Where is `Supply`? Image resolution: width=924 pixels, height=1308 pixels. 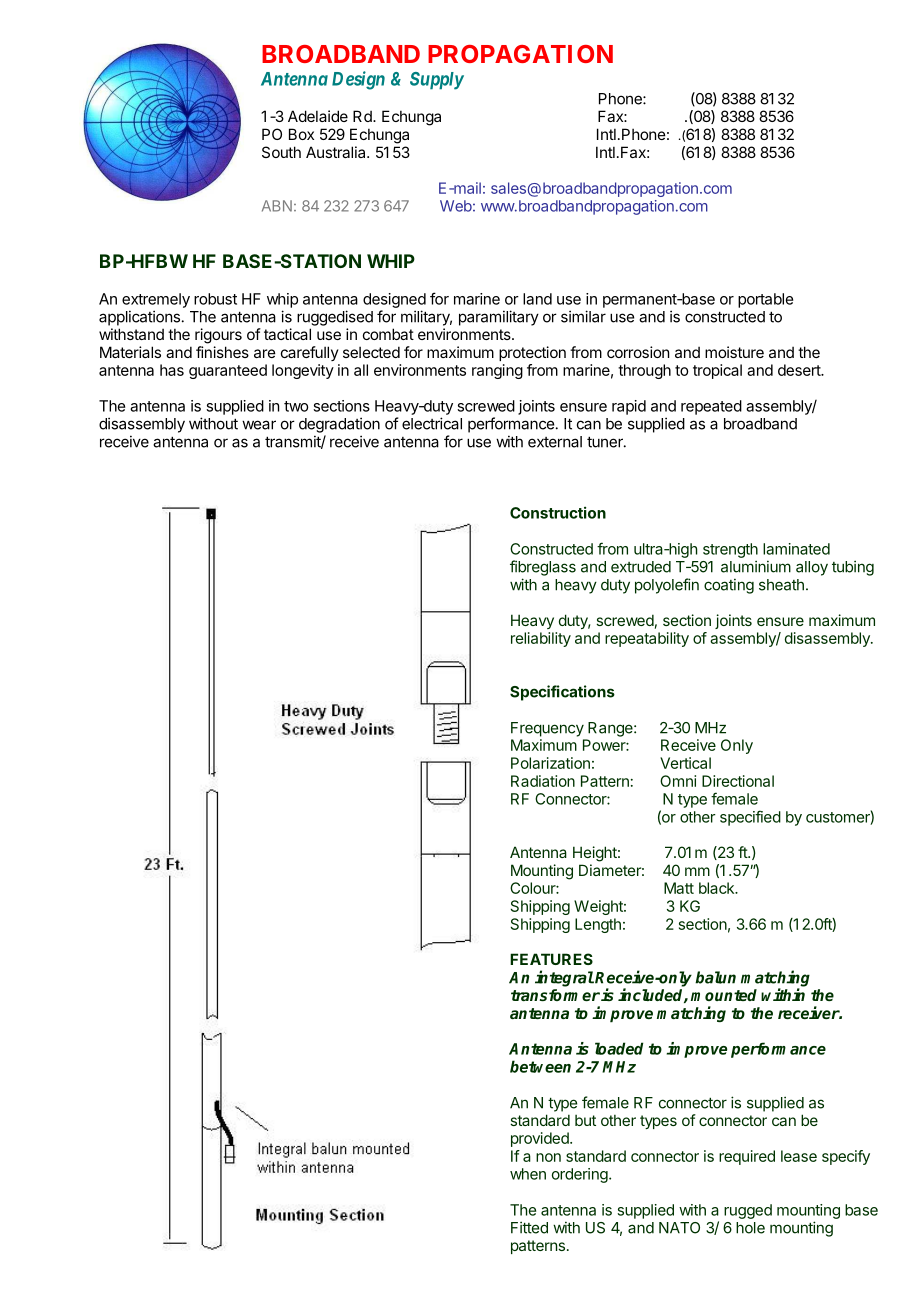 Supply is located at coordinates (437, 81).
